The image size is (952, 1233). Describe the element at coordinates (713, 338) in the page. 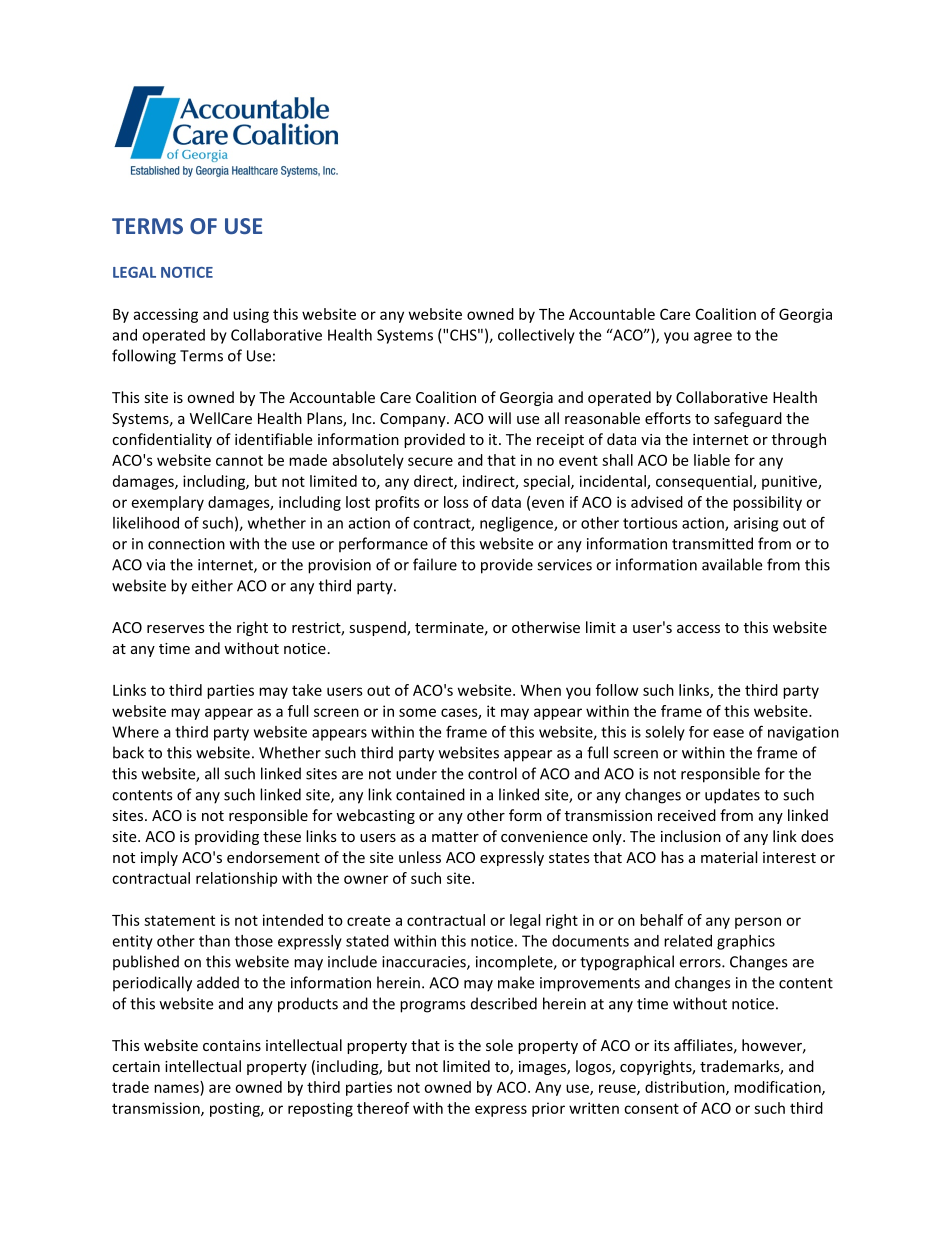

I see `agree` at that location.
